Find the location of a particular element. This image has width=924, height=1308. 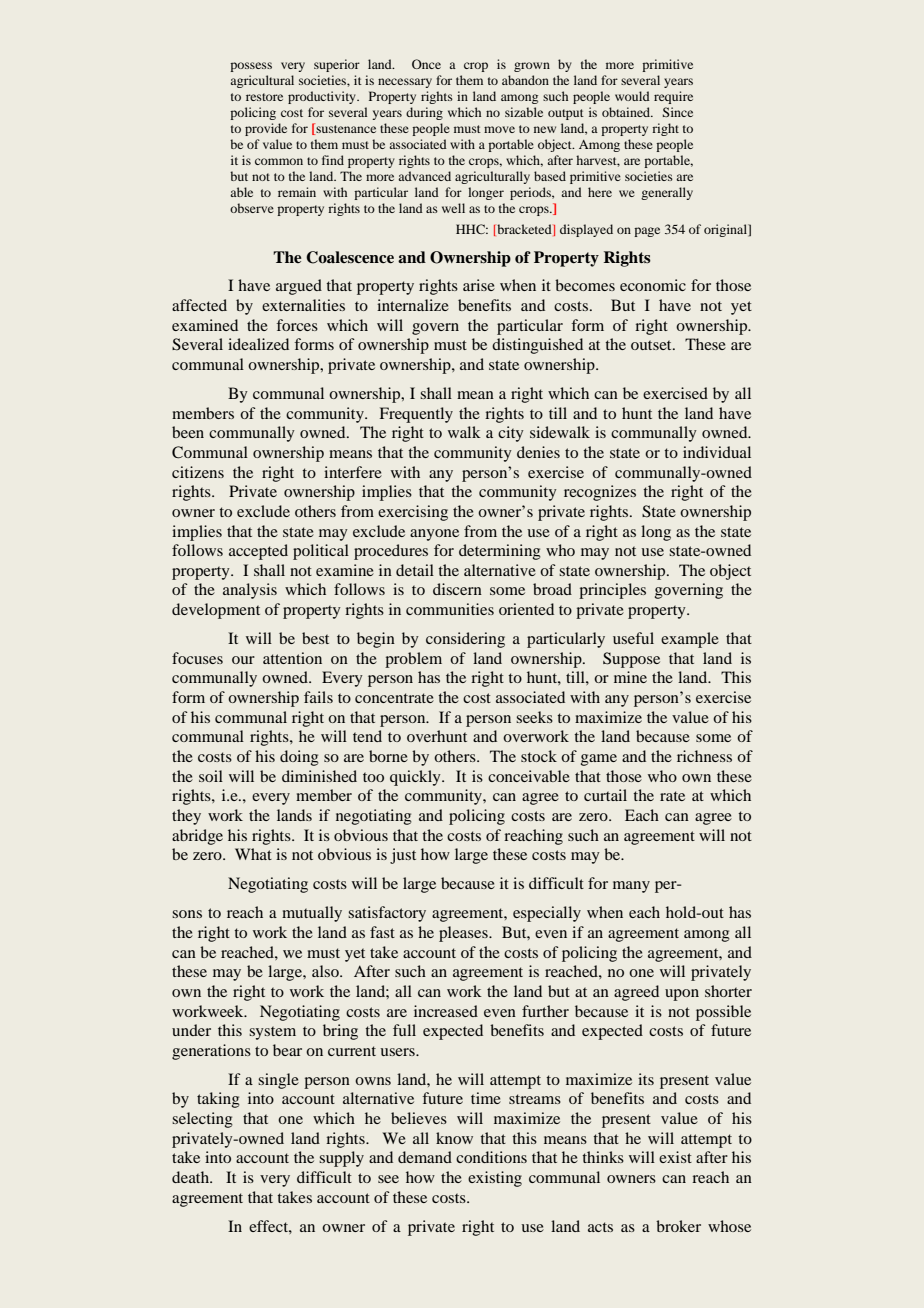

What is located at coordinates (253, 854).
